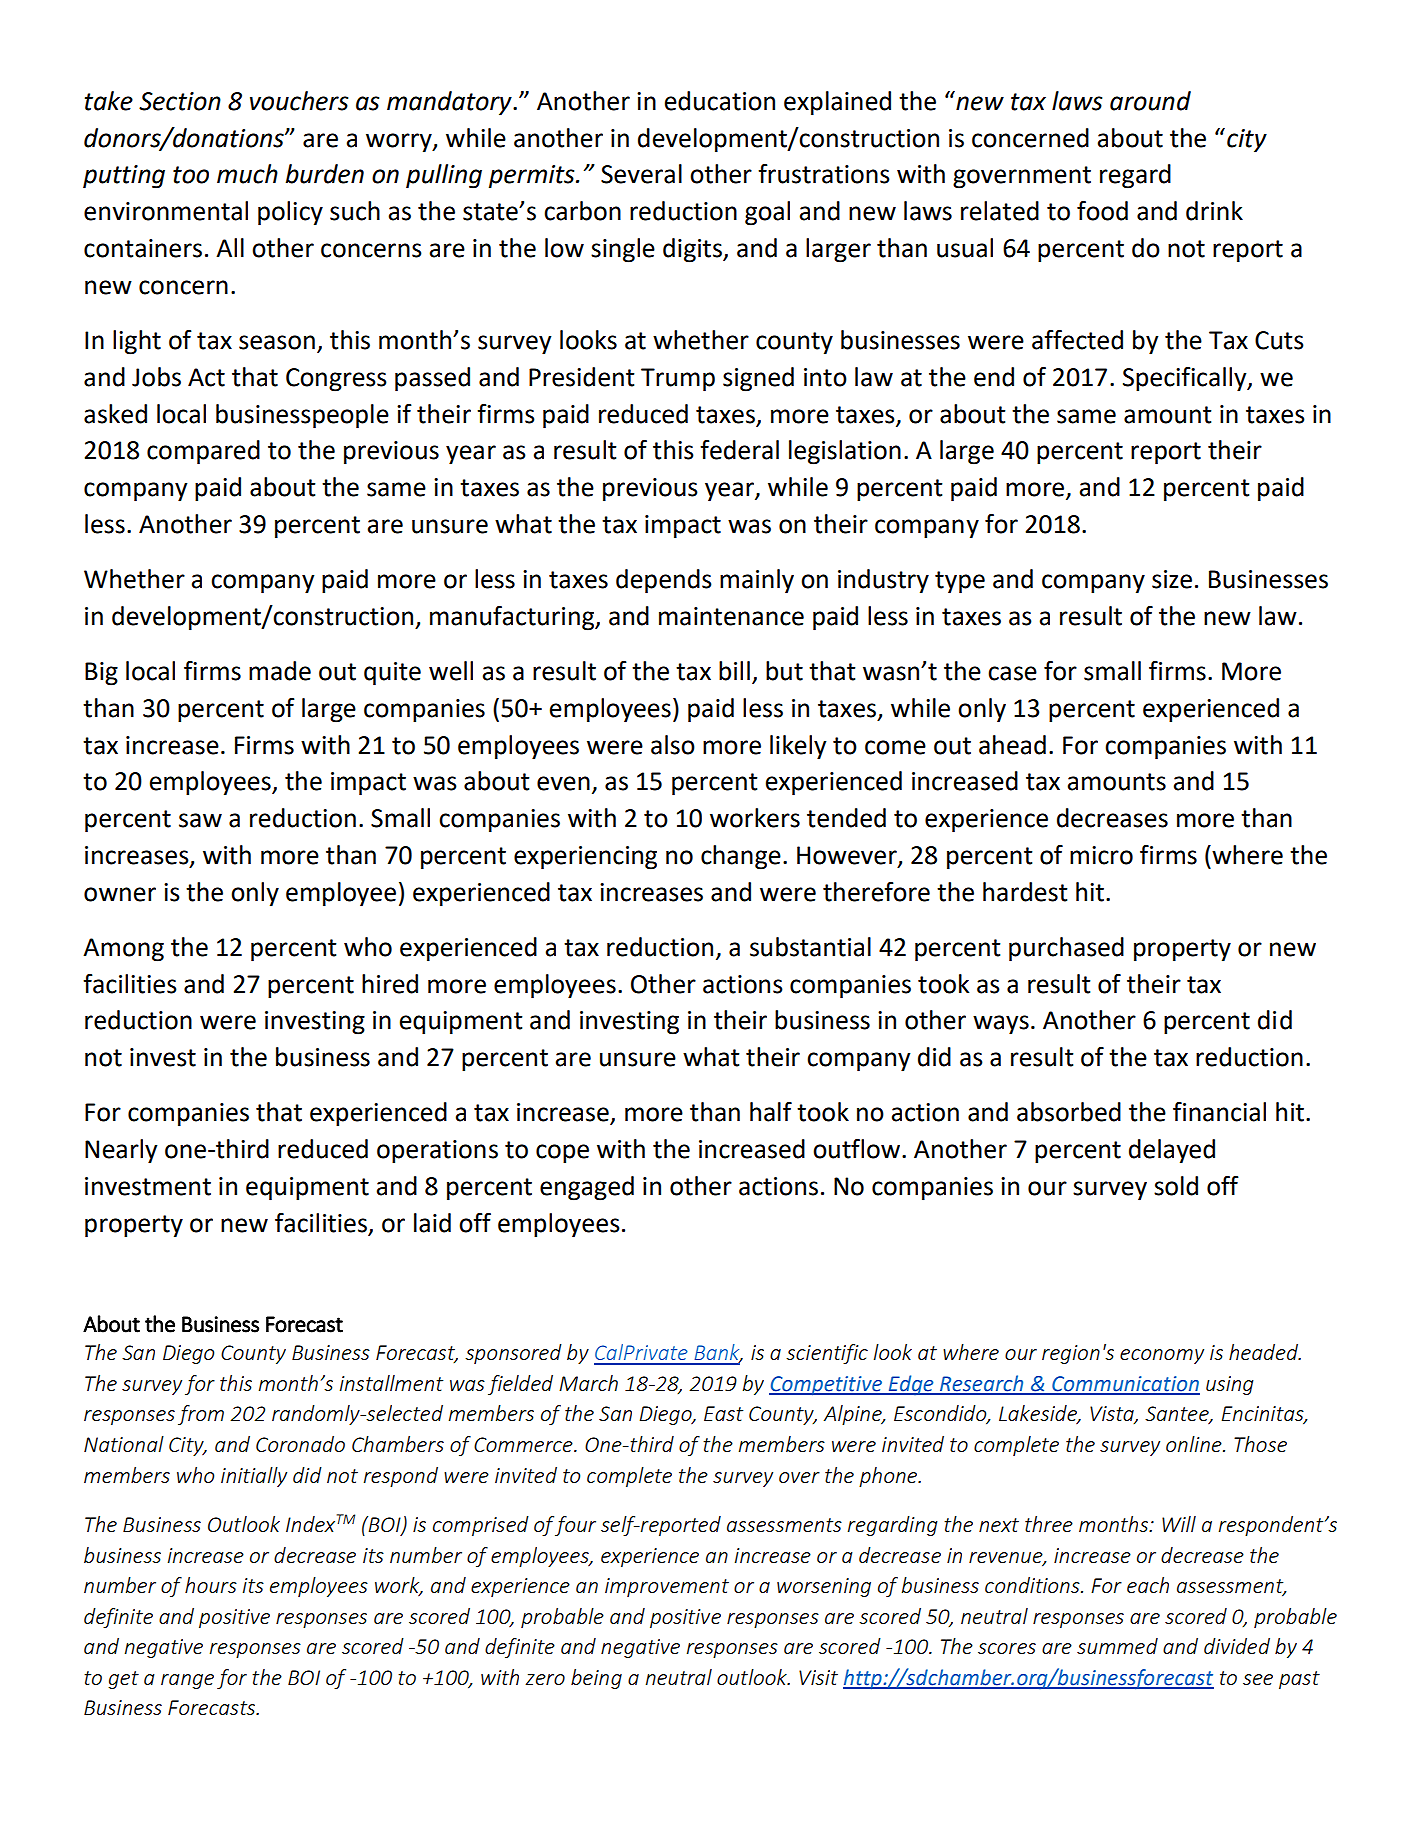 This image has height=1840, width=1422. Describe the element at coordinates (641, 174) in the image. I see `Several` at that location.
